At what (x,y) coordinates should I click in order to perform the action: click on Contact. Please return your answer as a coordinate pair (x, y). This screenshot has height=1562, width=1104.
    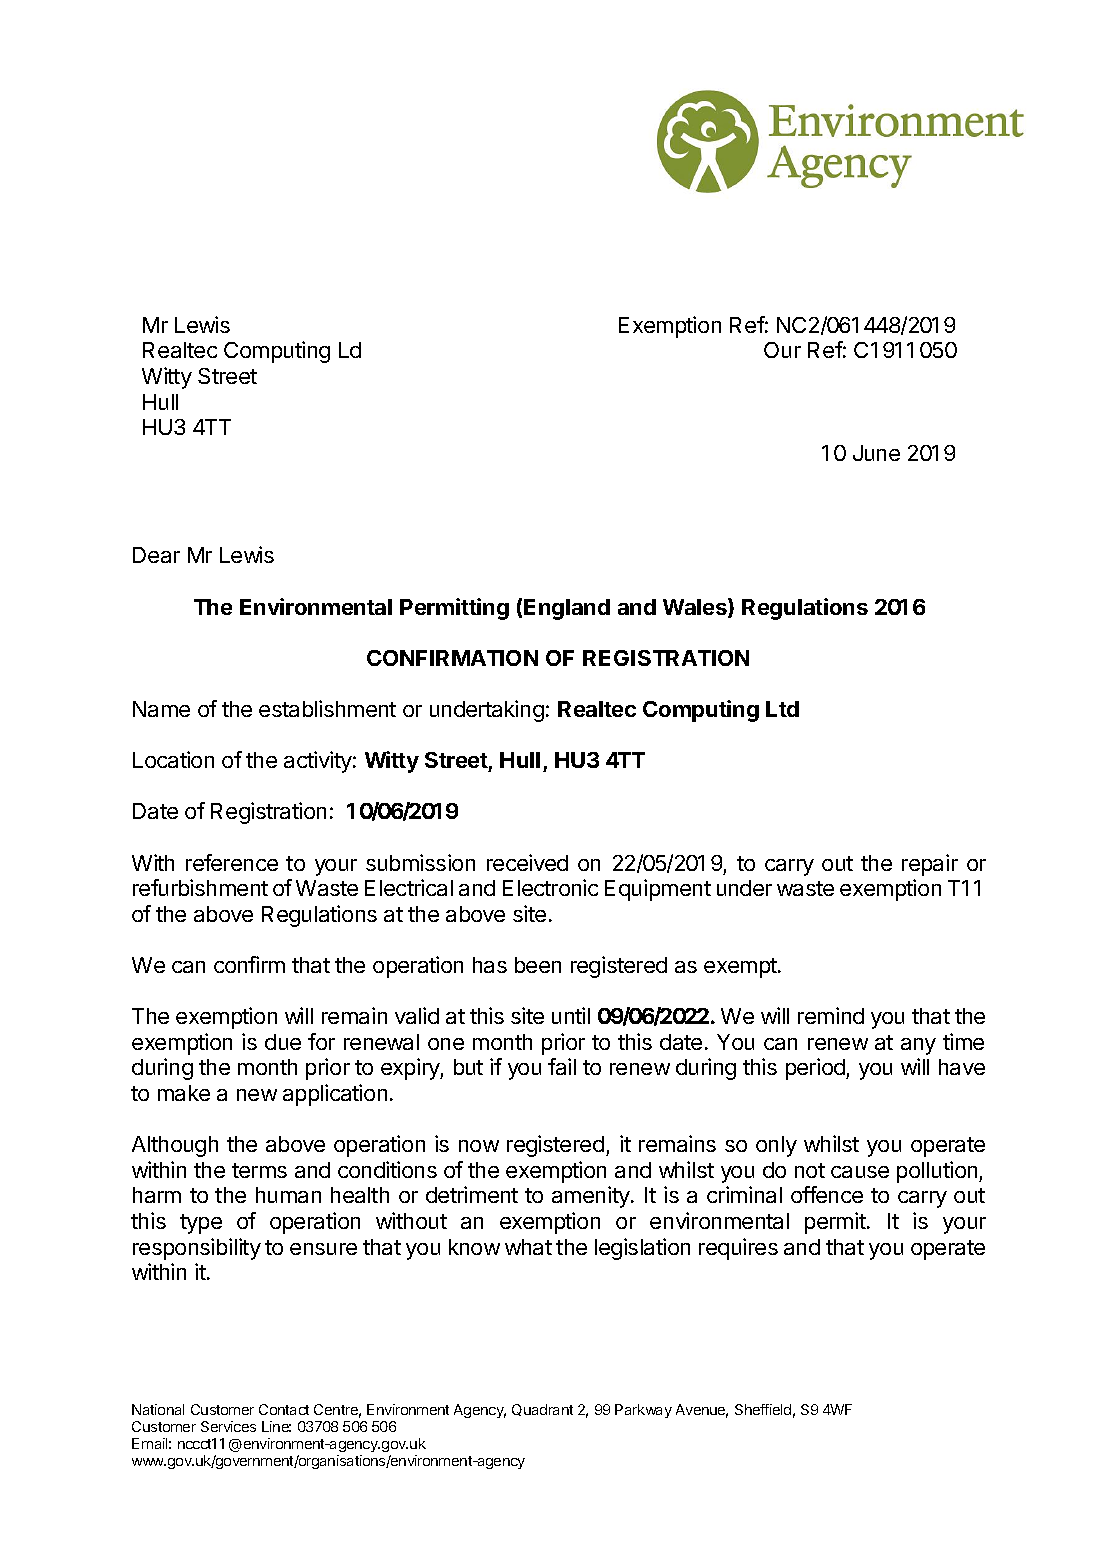
    Looking at the image, I should click on (284, 1409).
